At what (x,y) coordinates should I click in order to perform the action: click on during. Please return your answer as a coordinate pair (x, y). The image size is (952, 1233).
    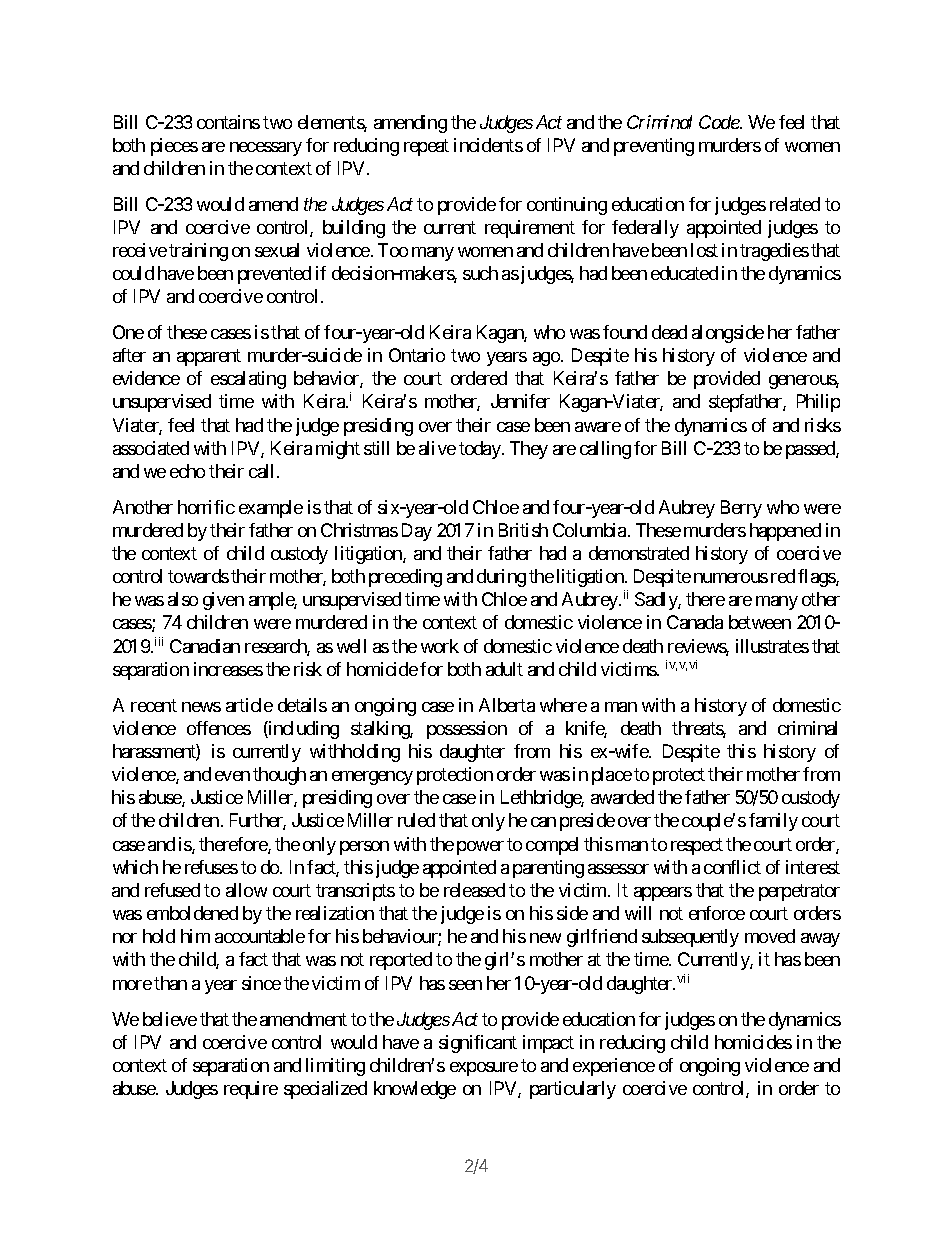
    Looking at the image, I should click on (501, 578).
